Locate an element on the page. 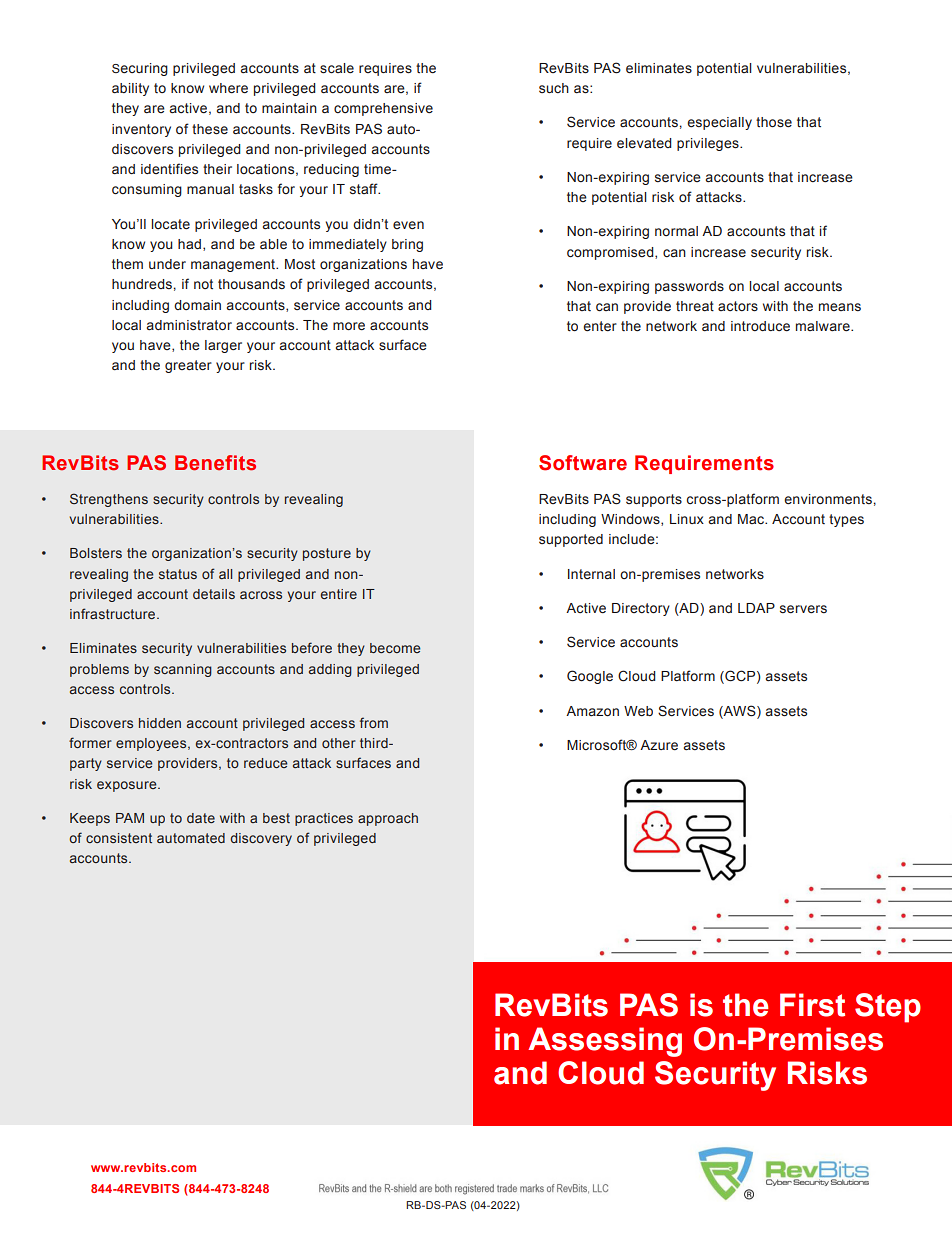 This page has height=1233, width=952. where is located at coordinates (228, 88).
